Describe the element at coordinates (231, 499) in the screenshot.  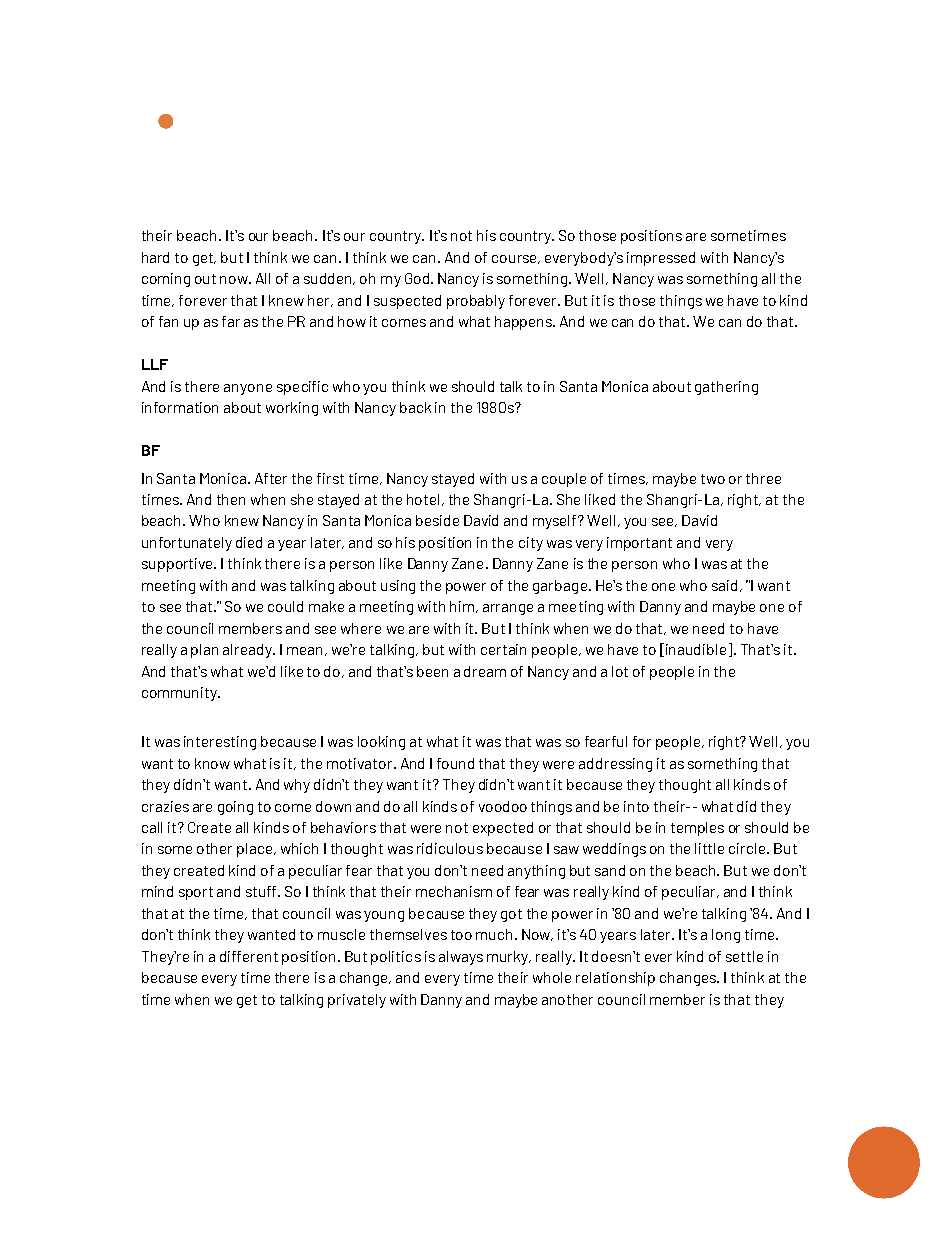
I see `then` at that location.
